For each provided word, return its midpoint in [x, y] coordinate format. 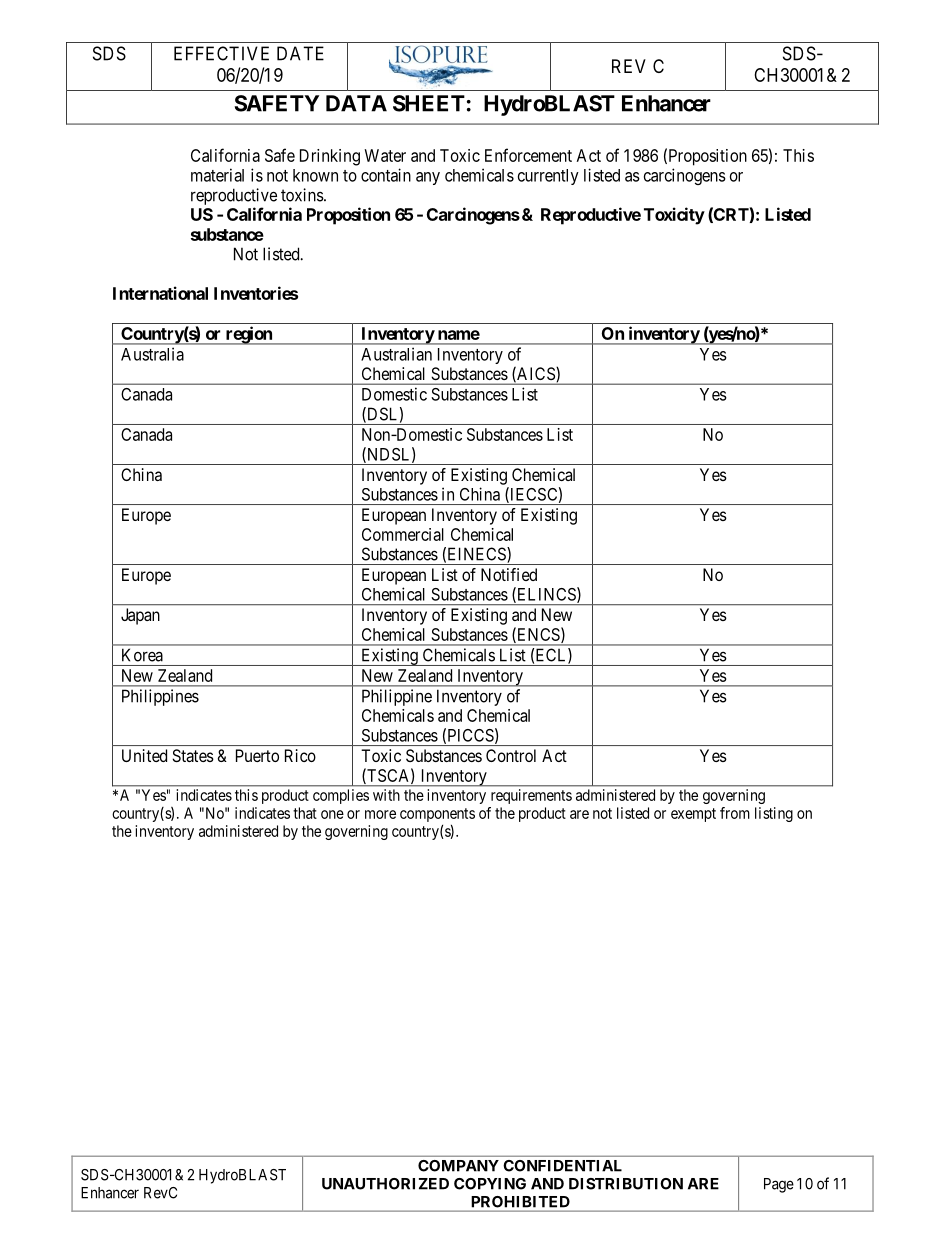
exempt [693, 815]
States [193, 755]
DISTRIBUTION [626, 1184]
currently [548, 177]
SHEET [429, 103]
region [248, 335]
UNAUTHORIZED [385, 1184]
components [437, 815]
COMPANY [458, 1166]
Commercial [403, 534]
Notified [509, 574]
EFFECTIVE [221, 53]
